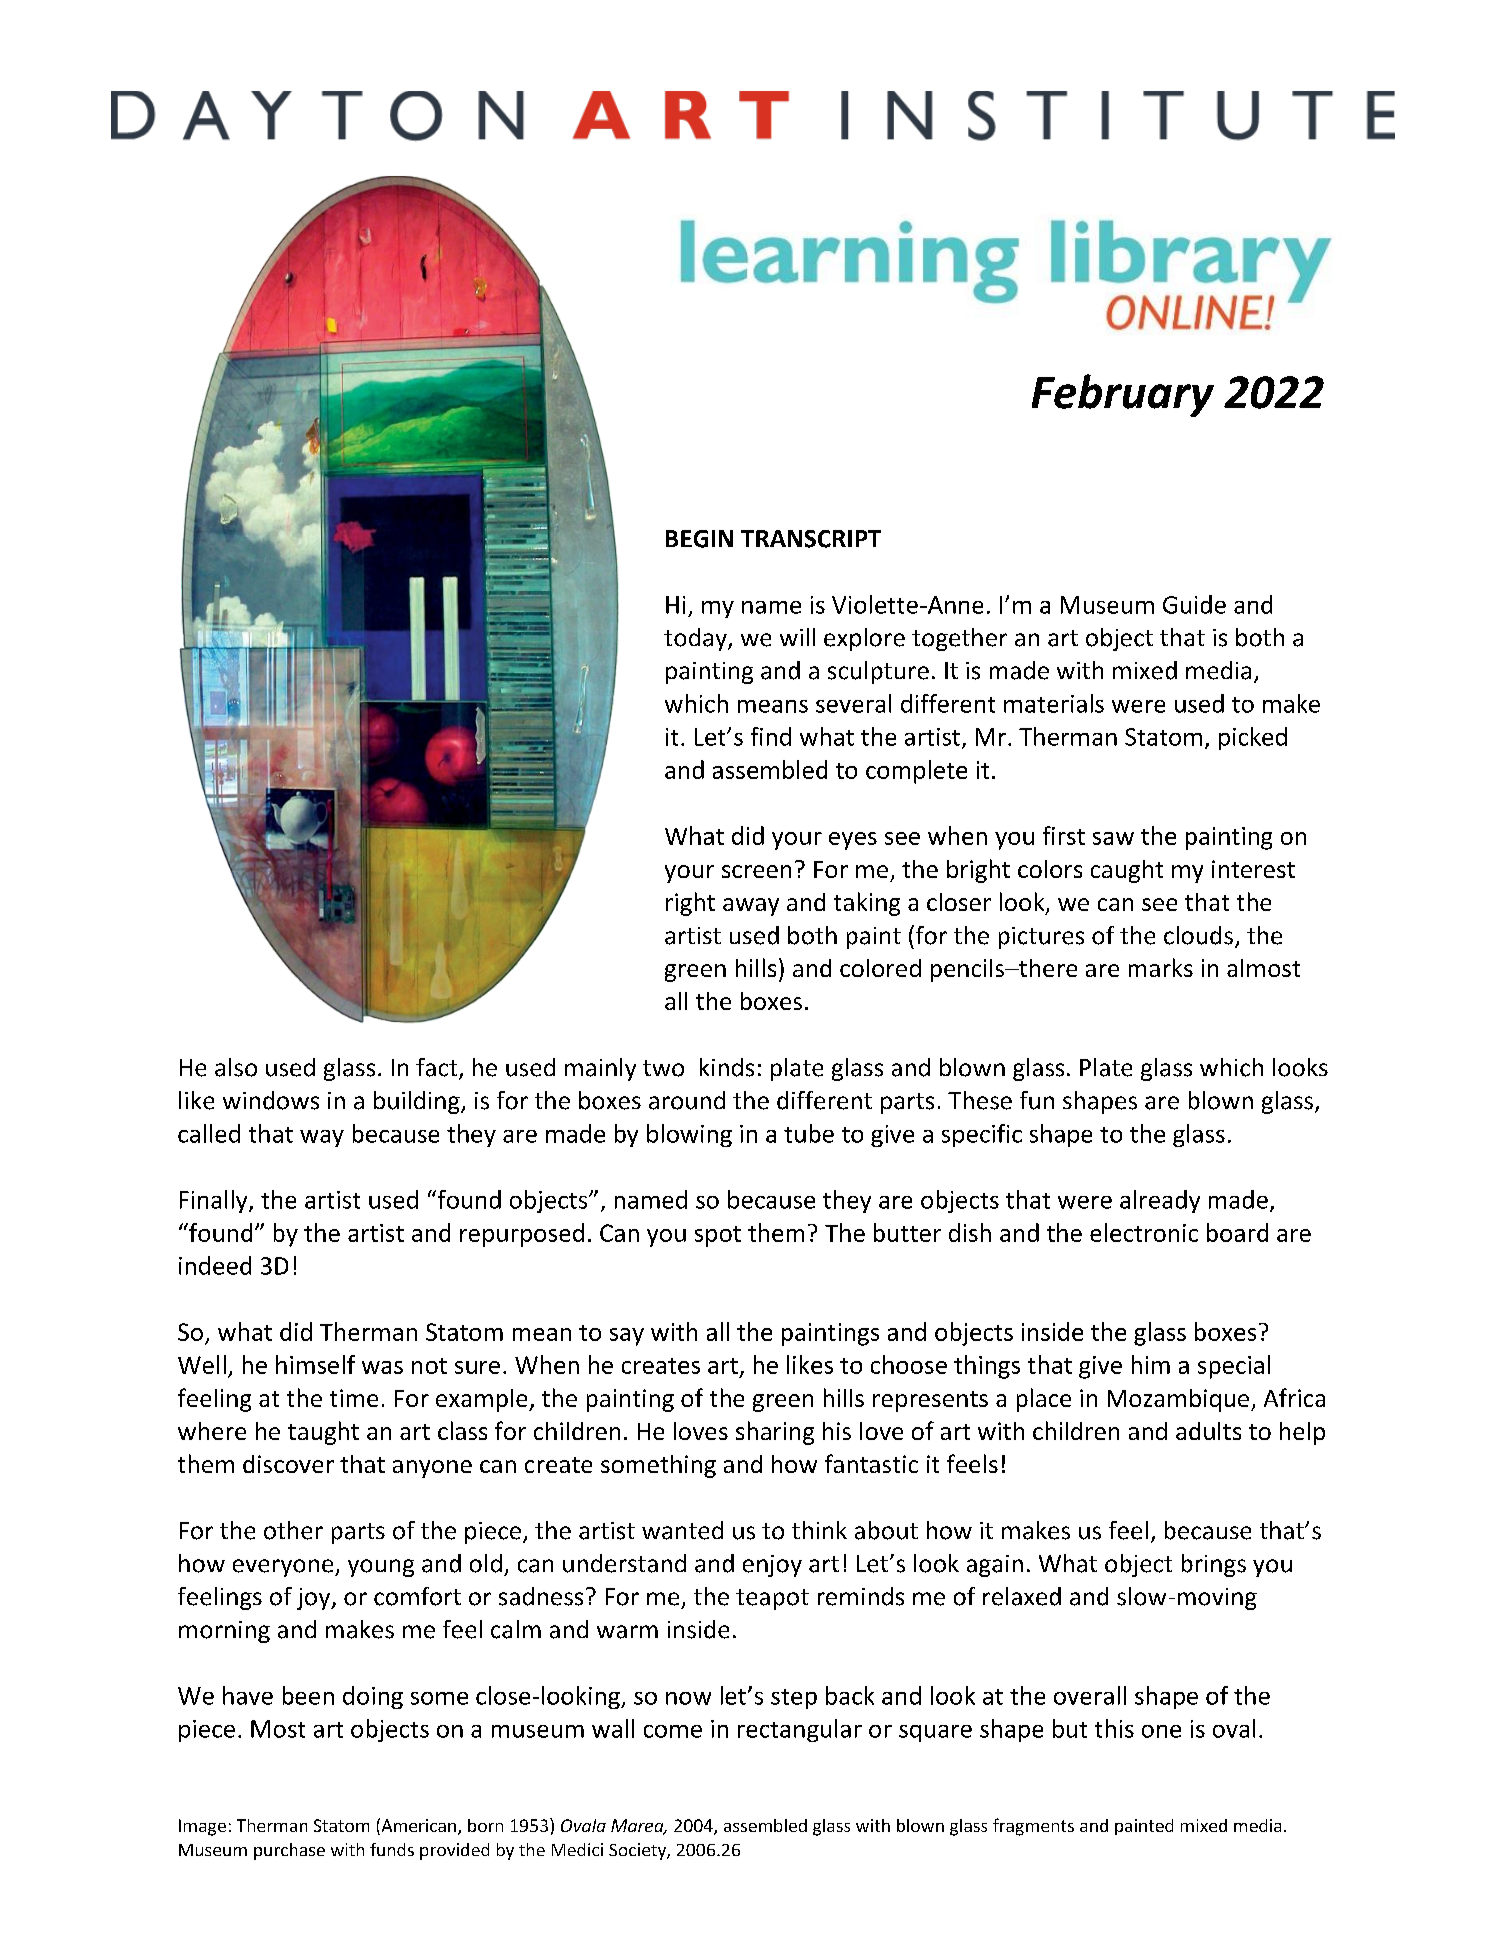  I want to click on rectangular, so click(800, 1730).
